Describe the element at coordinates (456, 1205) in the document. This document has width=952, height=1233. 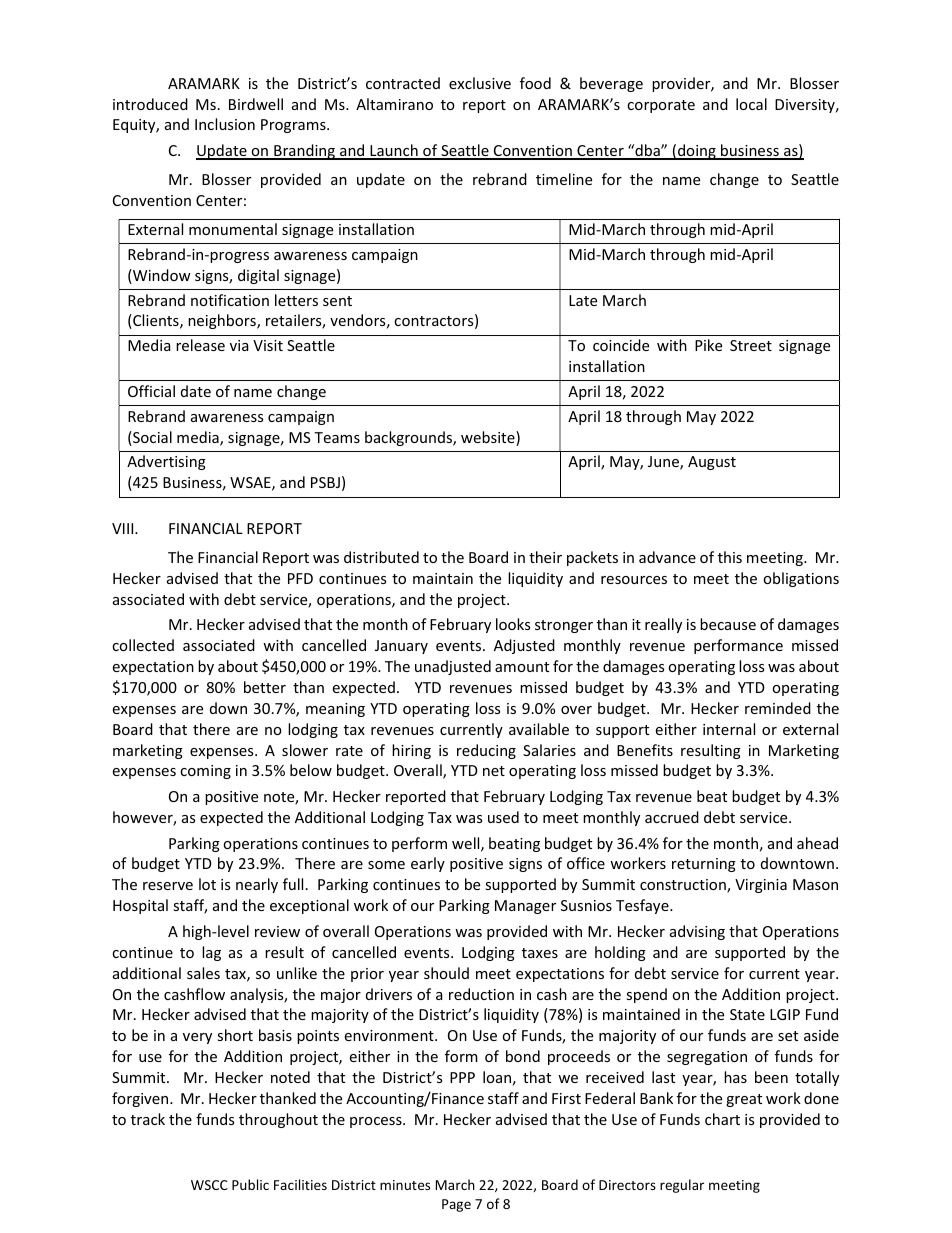
I see `Page` at that location.
